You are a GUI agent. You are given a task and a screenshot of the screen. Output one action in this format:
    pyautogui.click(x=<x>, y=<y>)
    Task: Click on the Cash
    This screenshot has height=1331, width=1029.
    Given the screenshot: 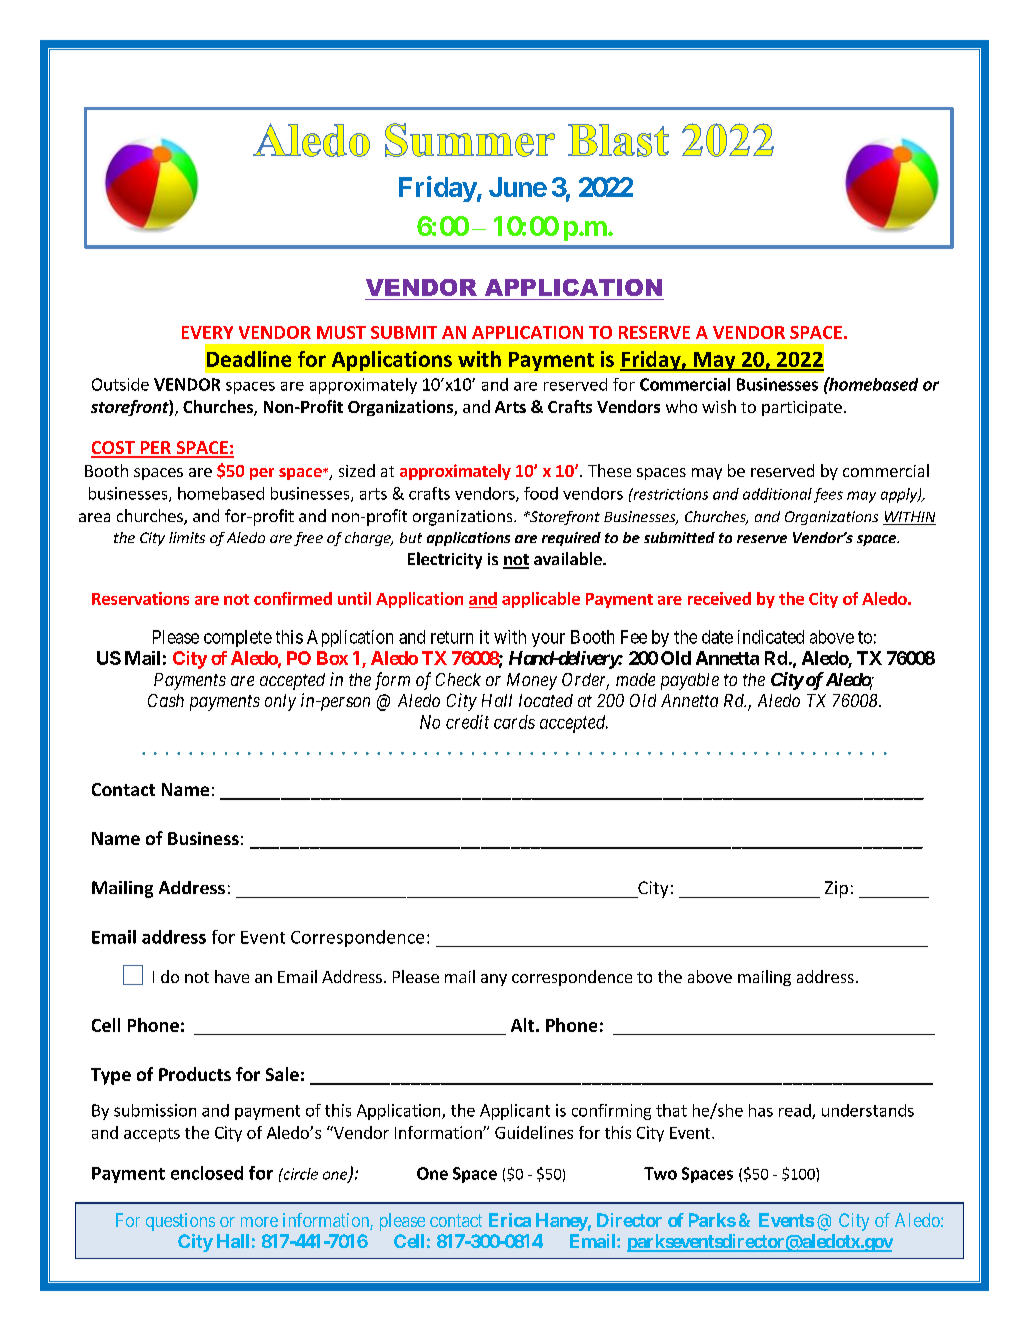 What is the action you would take?
    pyautogui.click(x=166, y=700)
